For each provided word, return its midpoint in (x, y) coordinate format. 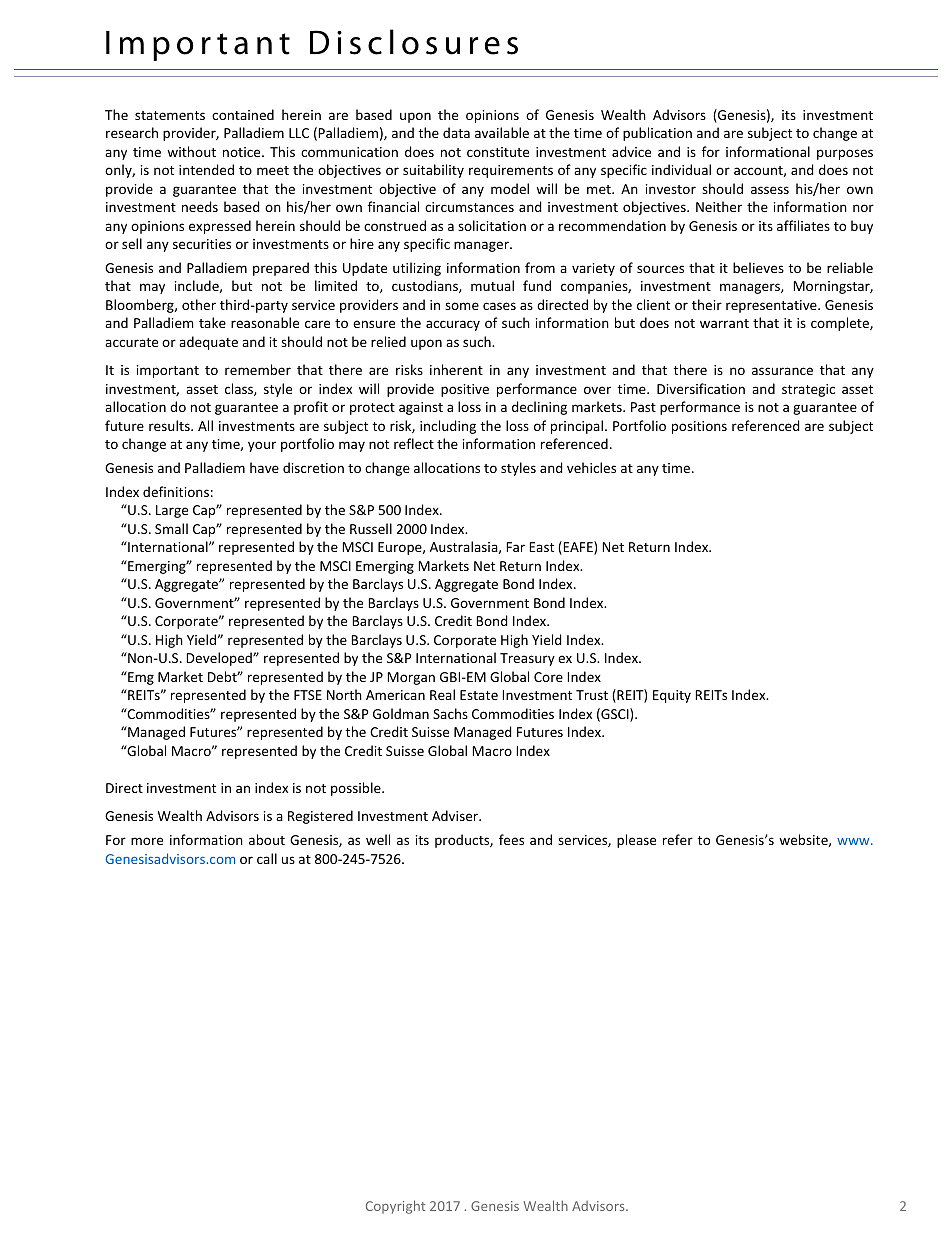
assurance (782, 371)
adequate (208, 343)
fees (511, 839)
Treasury (527, 659)
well (378, 839)
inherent (456, 369)
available (502, 132)
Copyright (395, 1207)
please (636, 841)
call (267, 858)
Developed (220, 659)
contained (243, 114)
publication (657, 134)
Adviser (456, 815)
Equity (672, 696)
